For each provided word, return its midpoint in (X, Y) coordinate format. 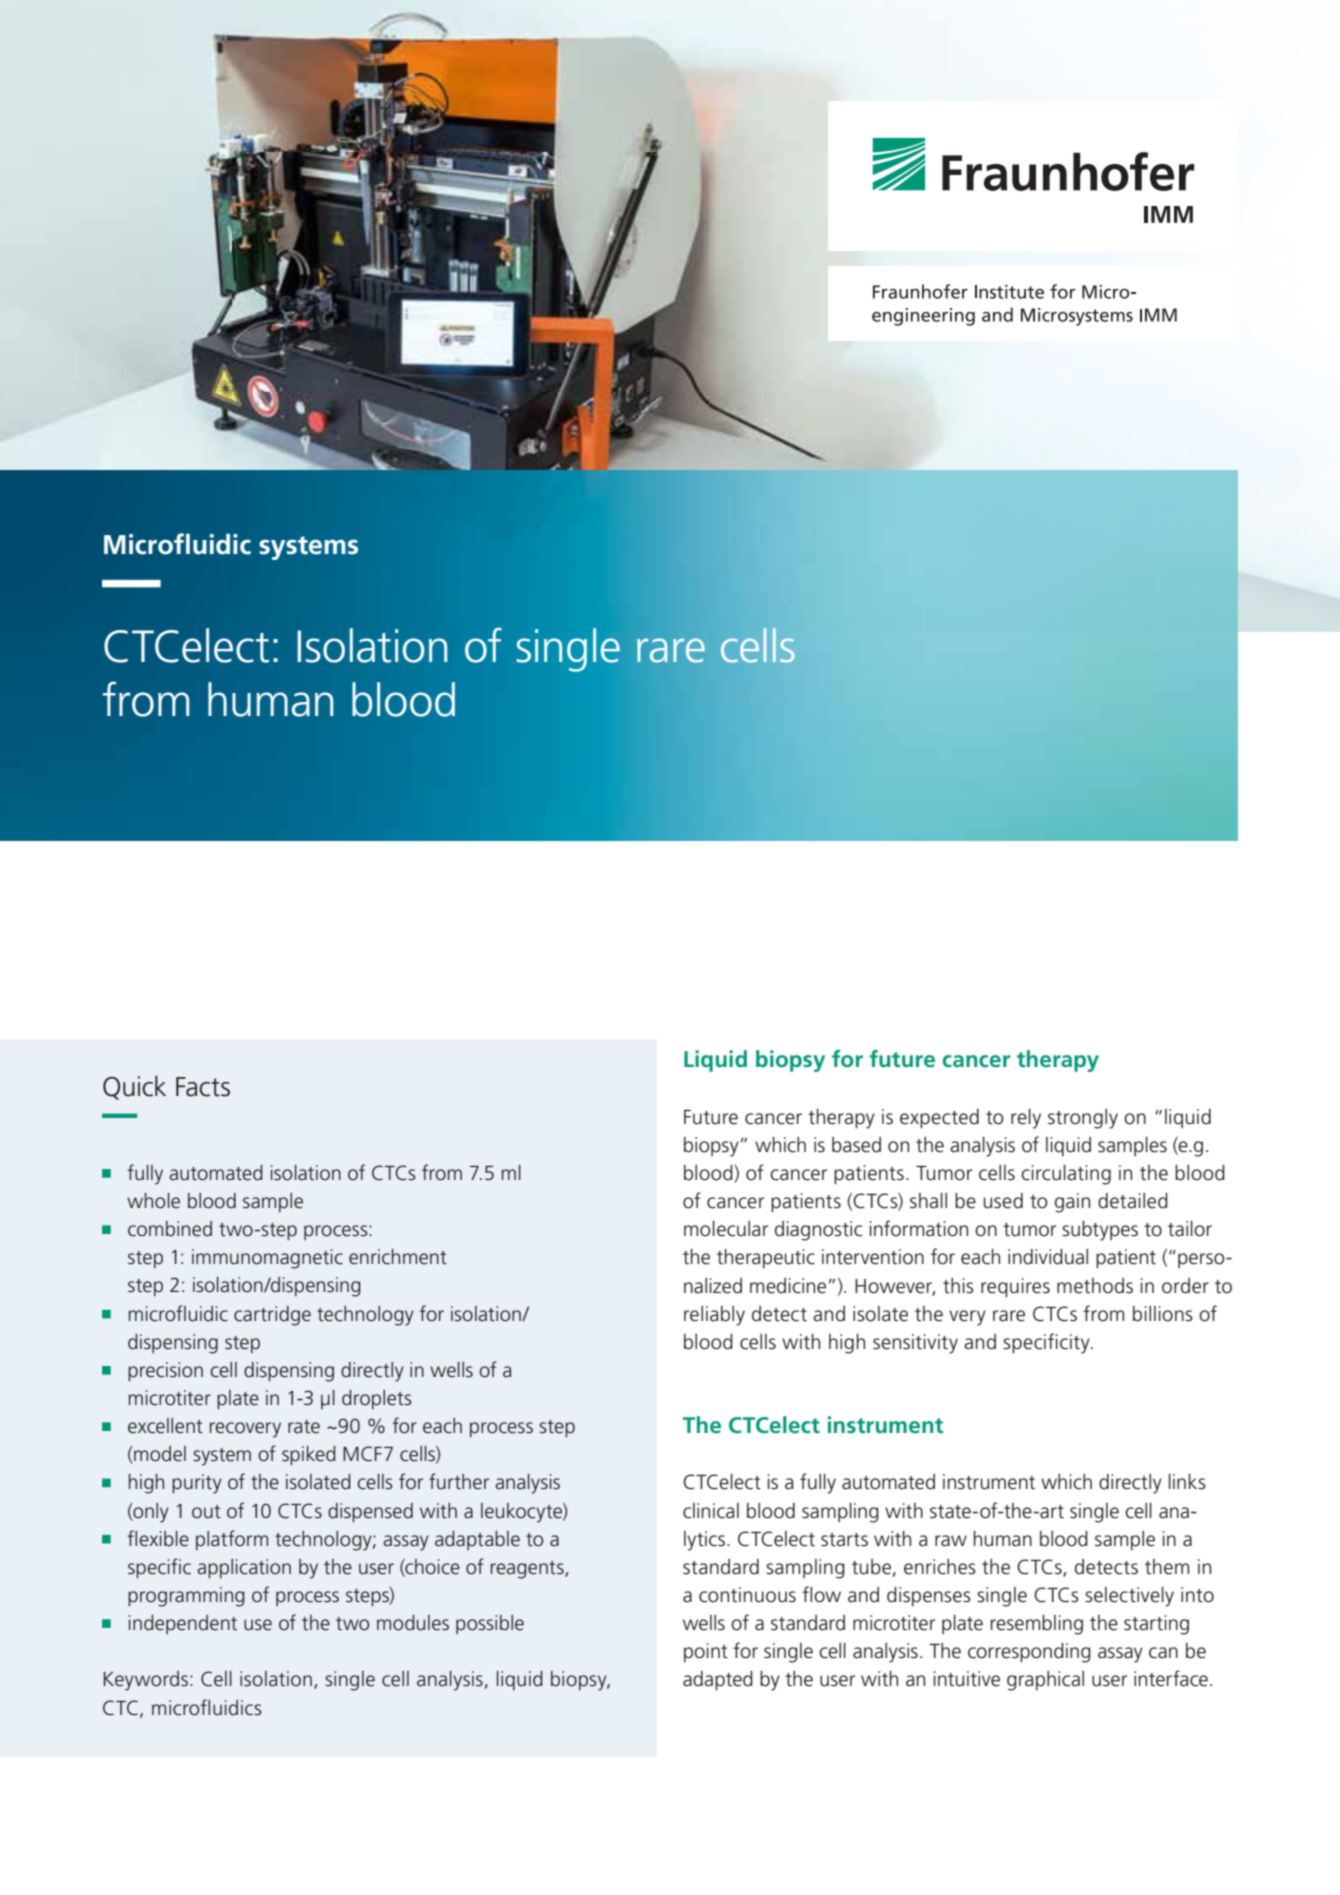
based (856, 1145)
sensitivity (915, 1344)
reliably (714, 1316)
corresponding (1029, 1653)
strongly (1083, 1119)
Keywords (146, 1681)
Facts (203, 1087)
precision (165, 1372)
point (706, 1653)
